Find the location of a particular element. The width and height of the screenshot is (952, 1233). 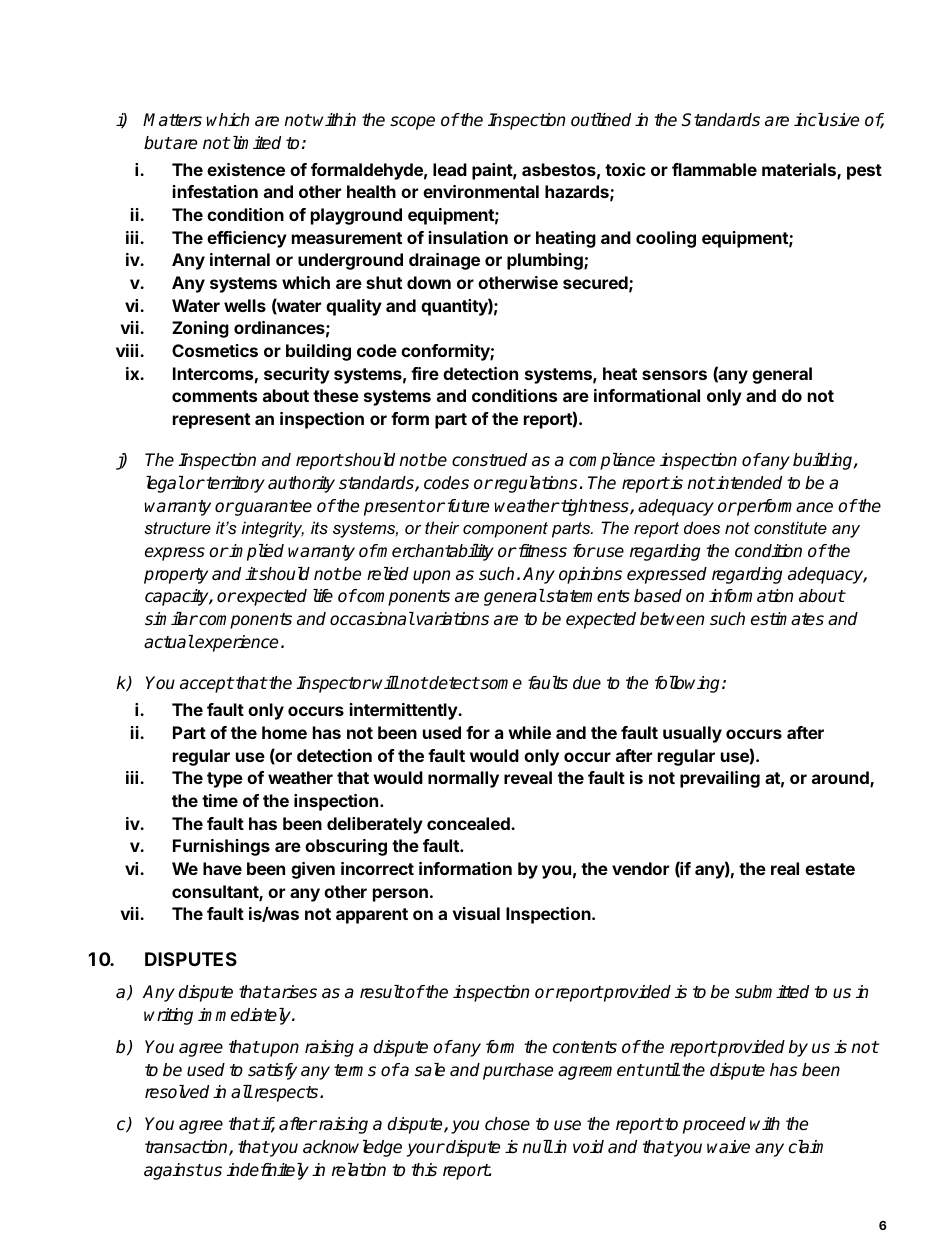

chose is located at coordinates (507, 1124).
